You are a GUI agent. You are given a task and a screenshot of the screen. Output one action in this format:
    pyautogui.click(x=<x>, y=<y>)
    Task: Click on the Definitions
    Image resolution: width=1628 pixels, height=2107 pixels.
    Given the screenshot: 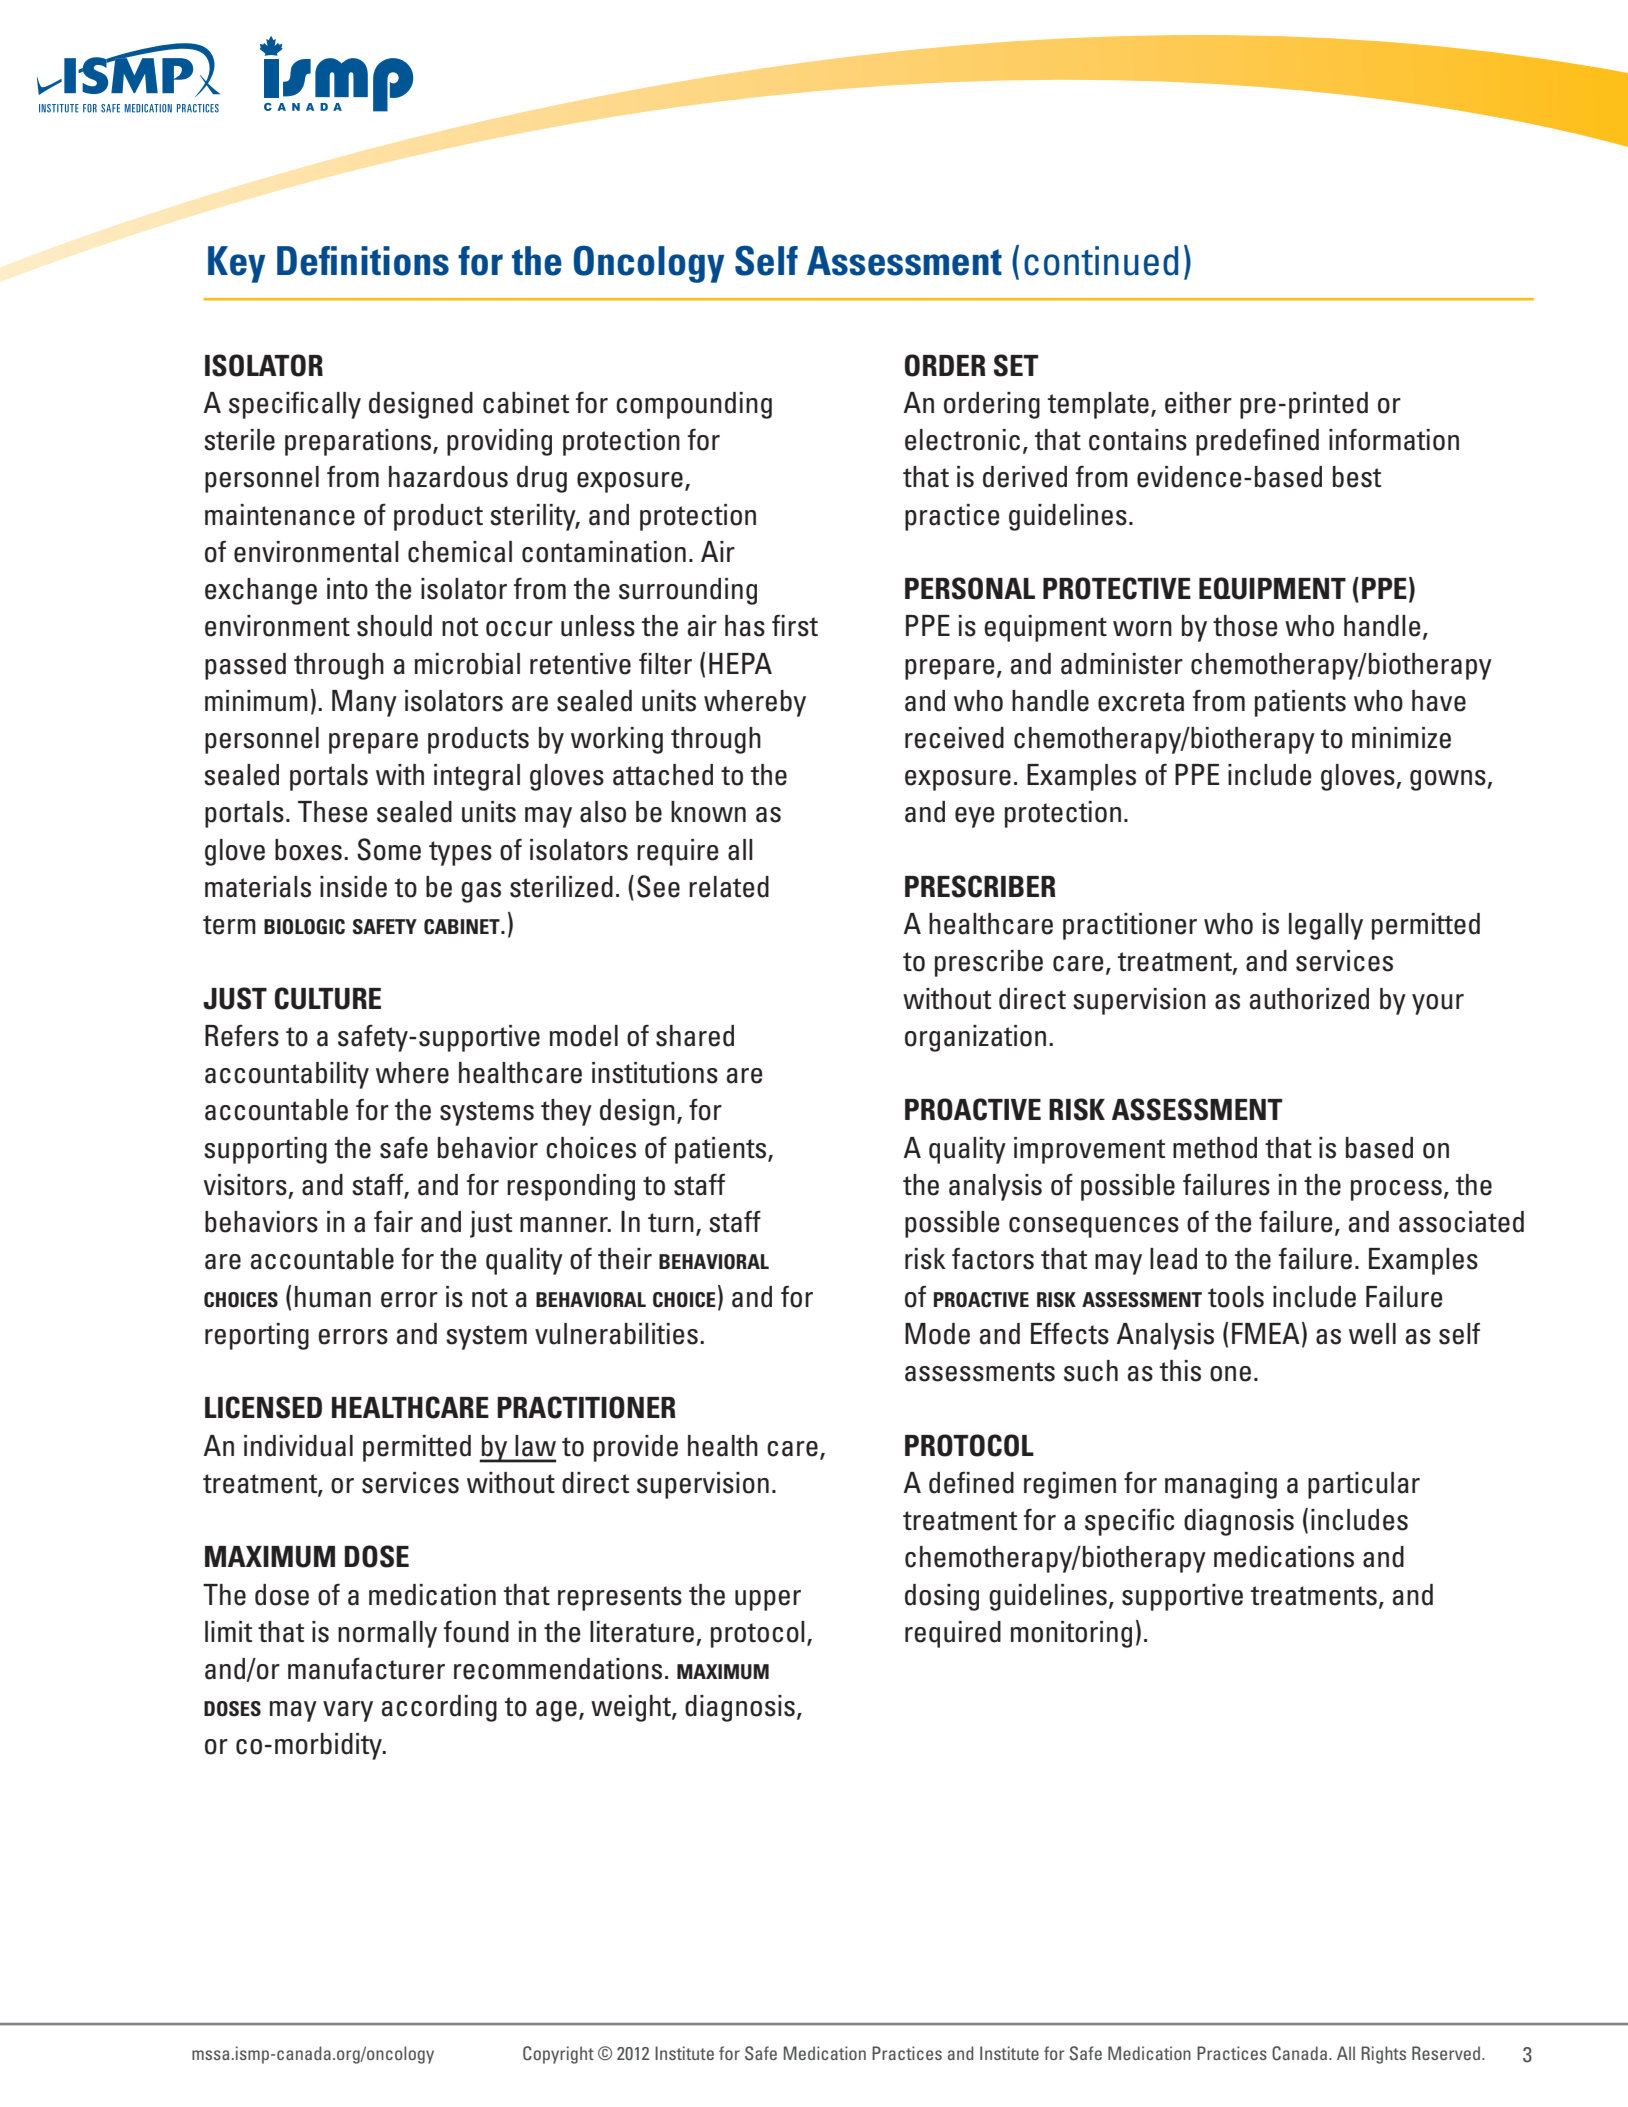 What is the action you would take?
    pyautogui.click(x=363, y=261)
